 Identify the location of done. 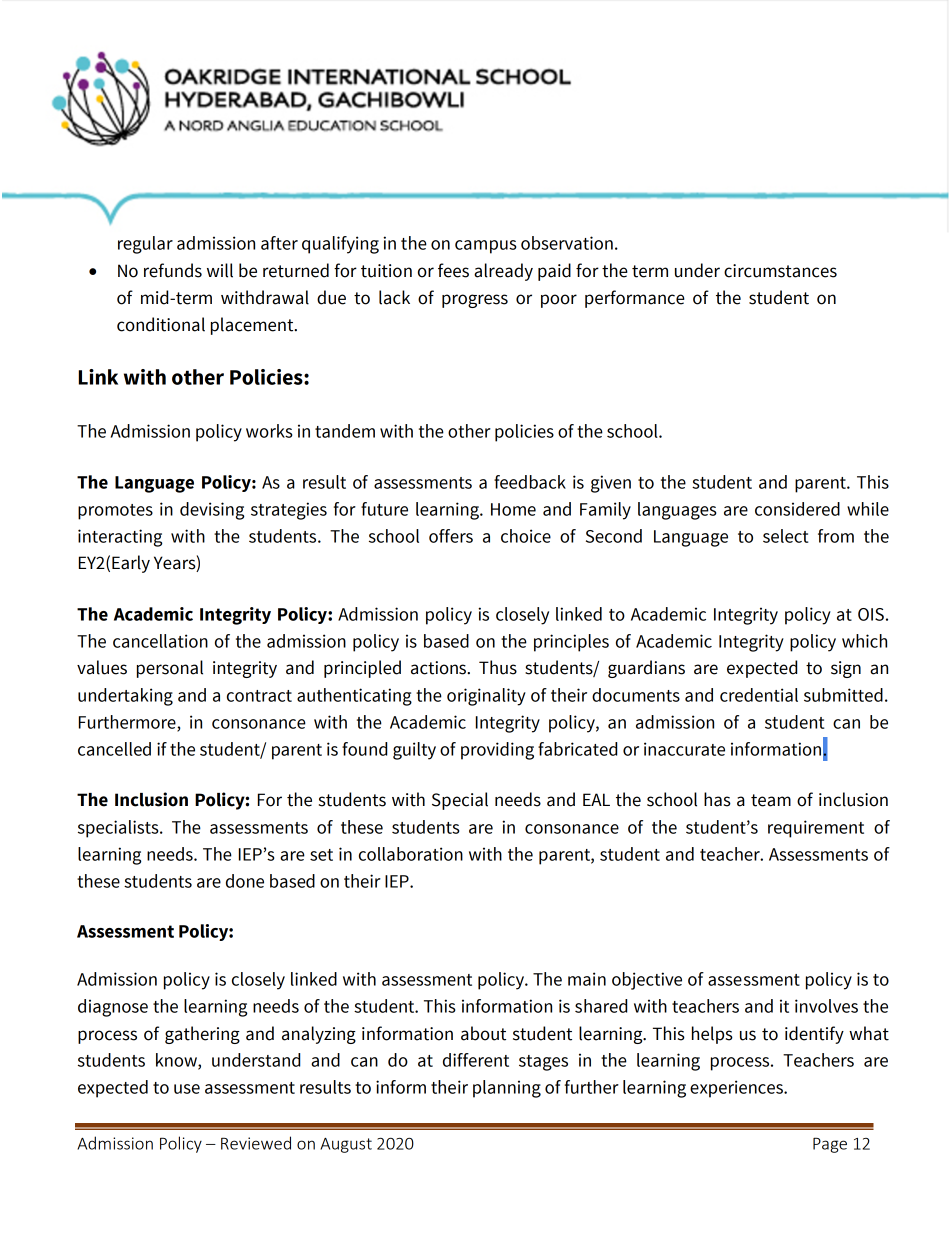
(245, 881).
